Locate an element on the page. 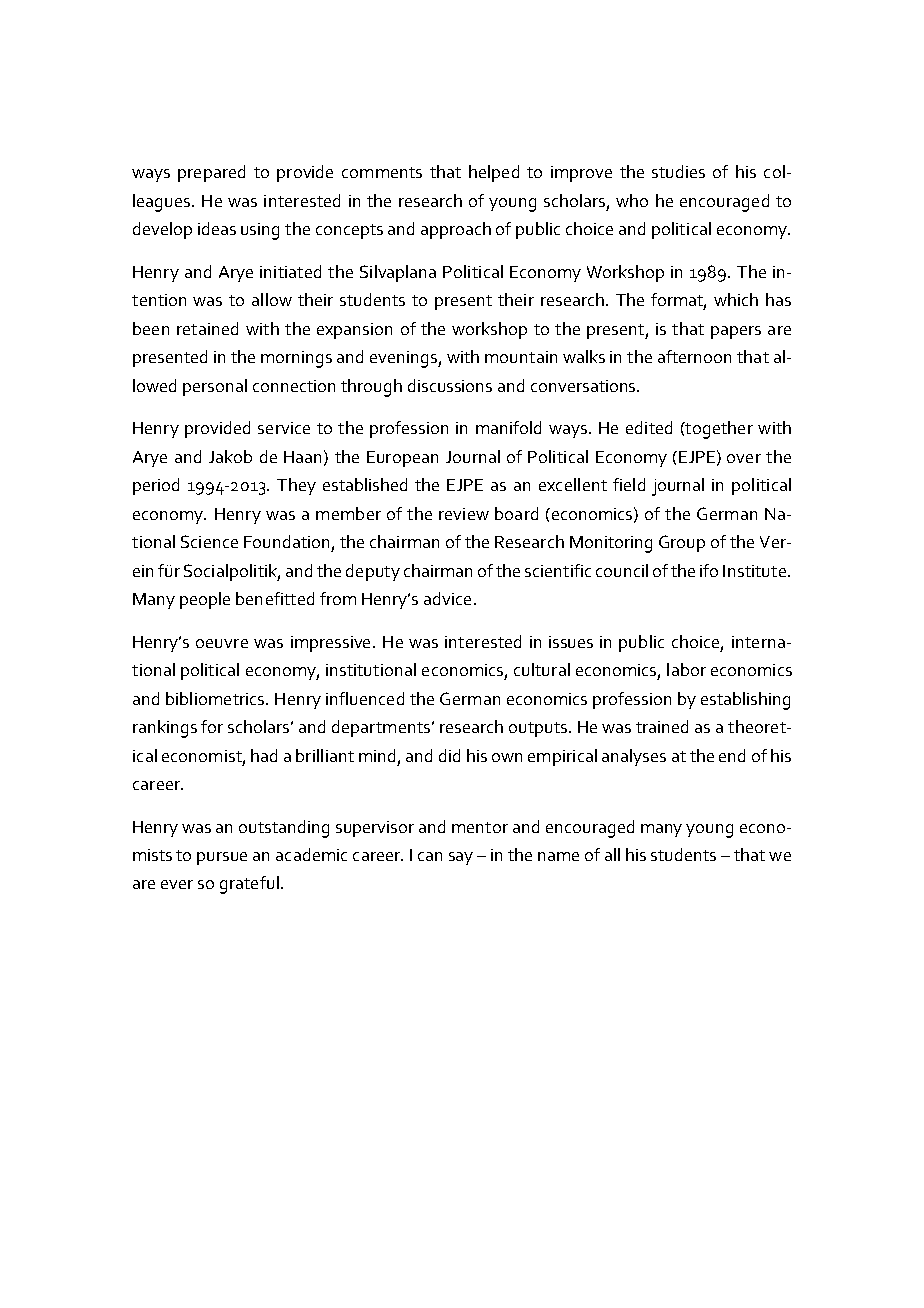 Image resolution: width=924 pixels, height=1308 pixels. prepared is located at coordinates (211, 173).
